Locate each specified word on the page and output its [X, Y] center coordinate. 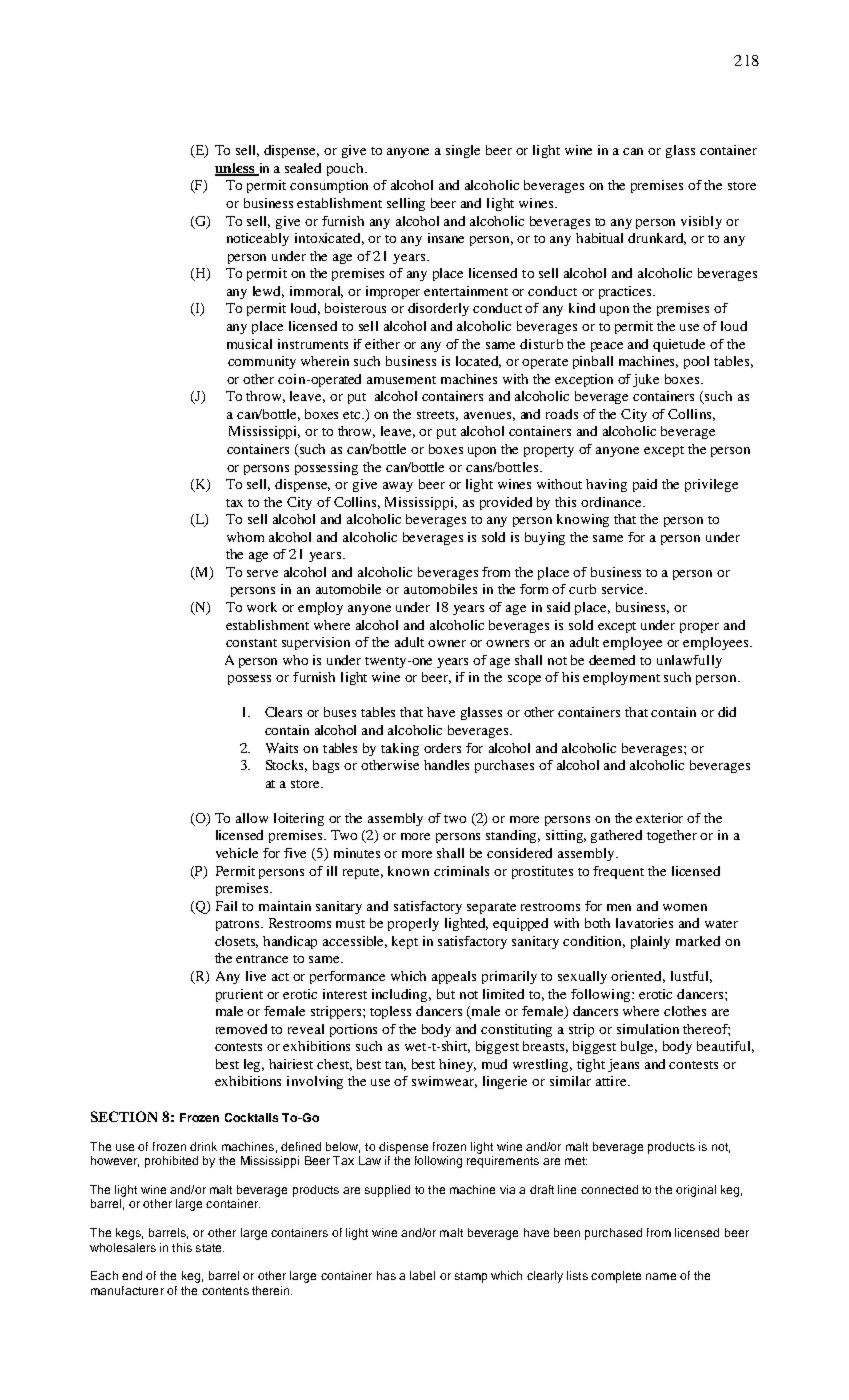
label [422, 1275]
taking [400, 749]
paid [645, 485]
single [463, 151]
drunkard [657, 239]
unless [236, 169]
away [398, 487]
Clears [283, 712]
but [446, 994]
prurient [239, 995]
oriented [638, 977]
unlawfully [689, 661]
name [661, 1276]
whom [245, 537]
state [210, 1248]
